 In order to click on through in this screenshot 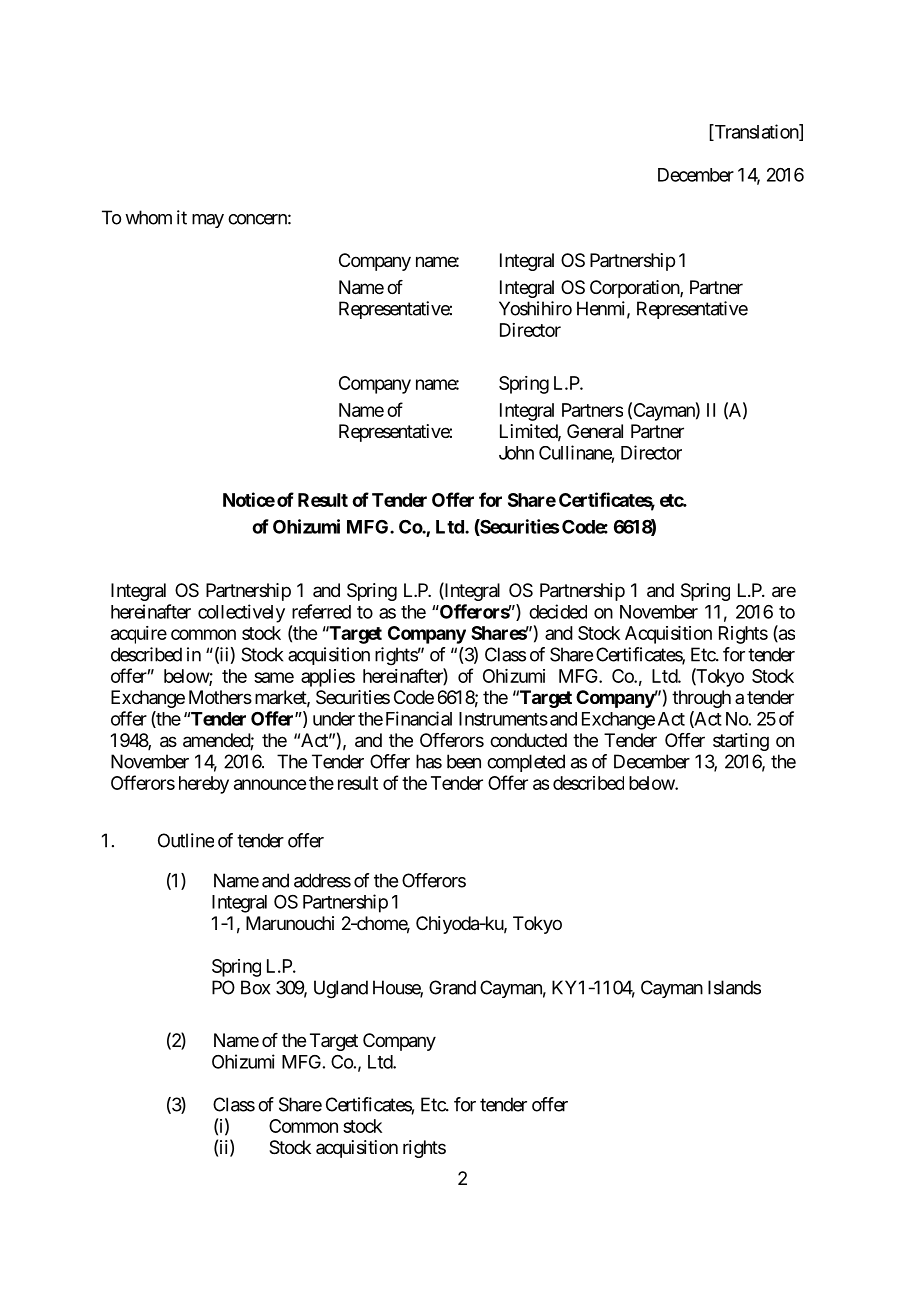, I will do `click(701, 699)`.
